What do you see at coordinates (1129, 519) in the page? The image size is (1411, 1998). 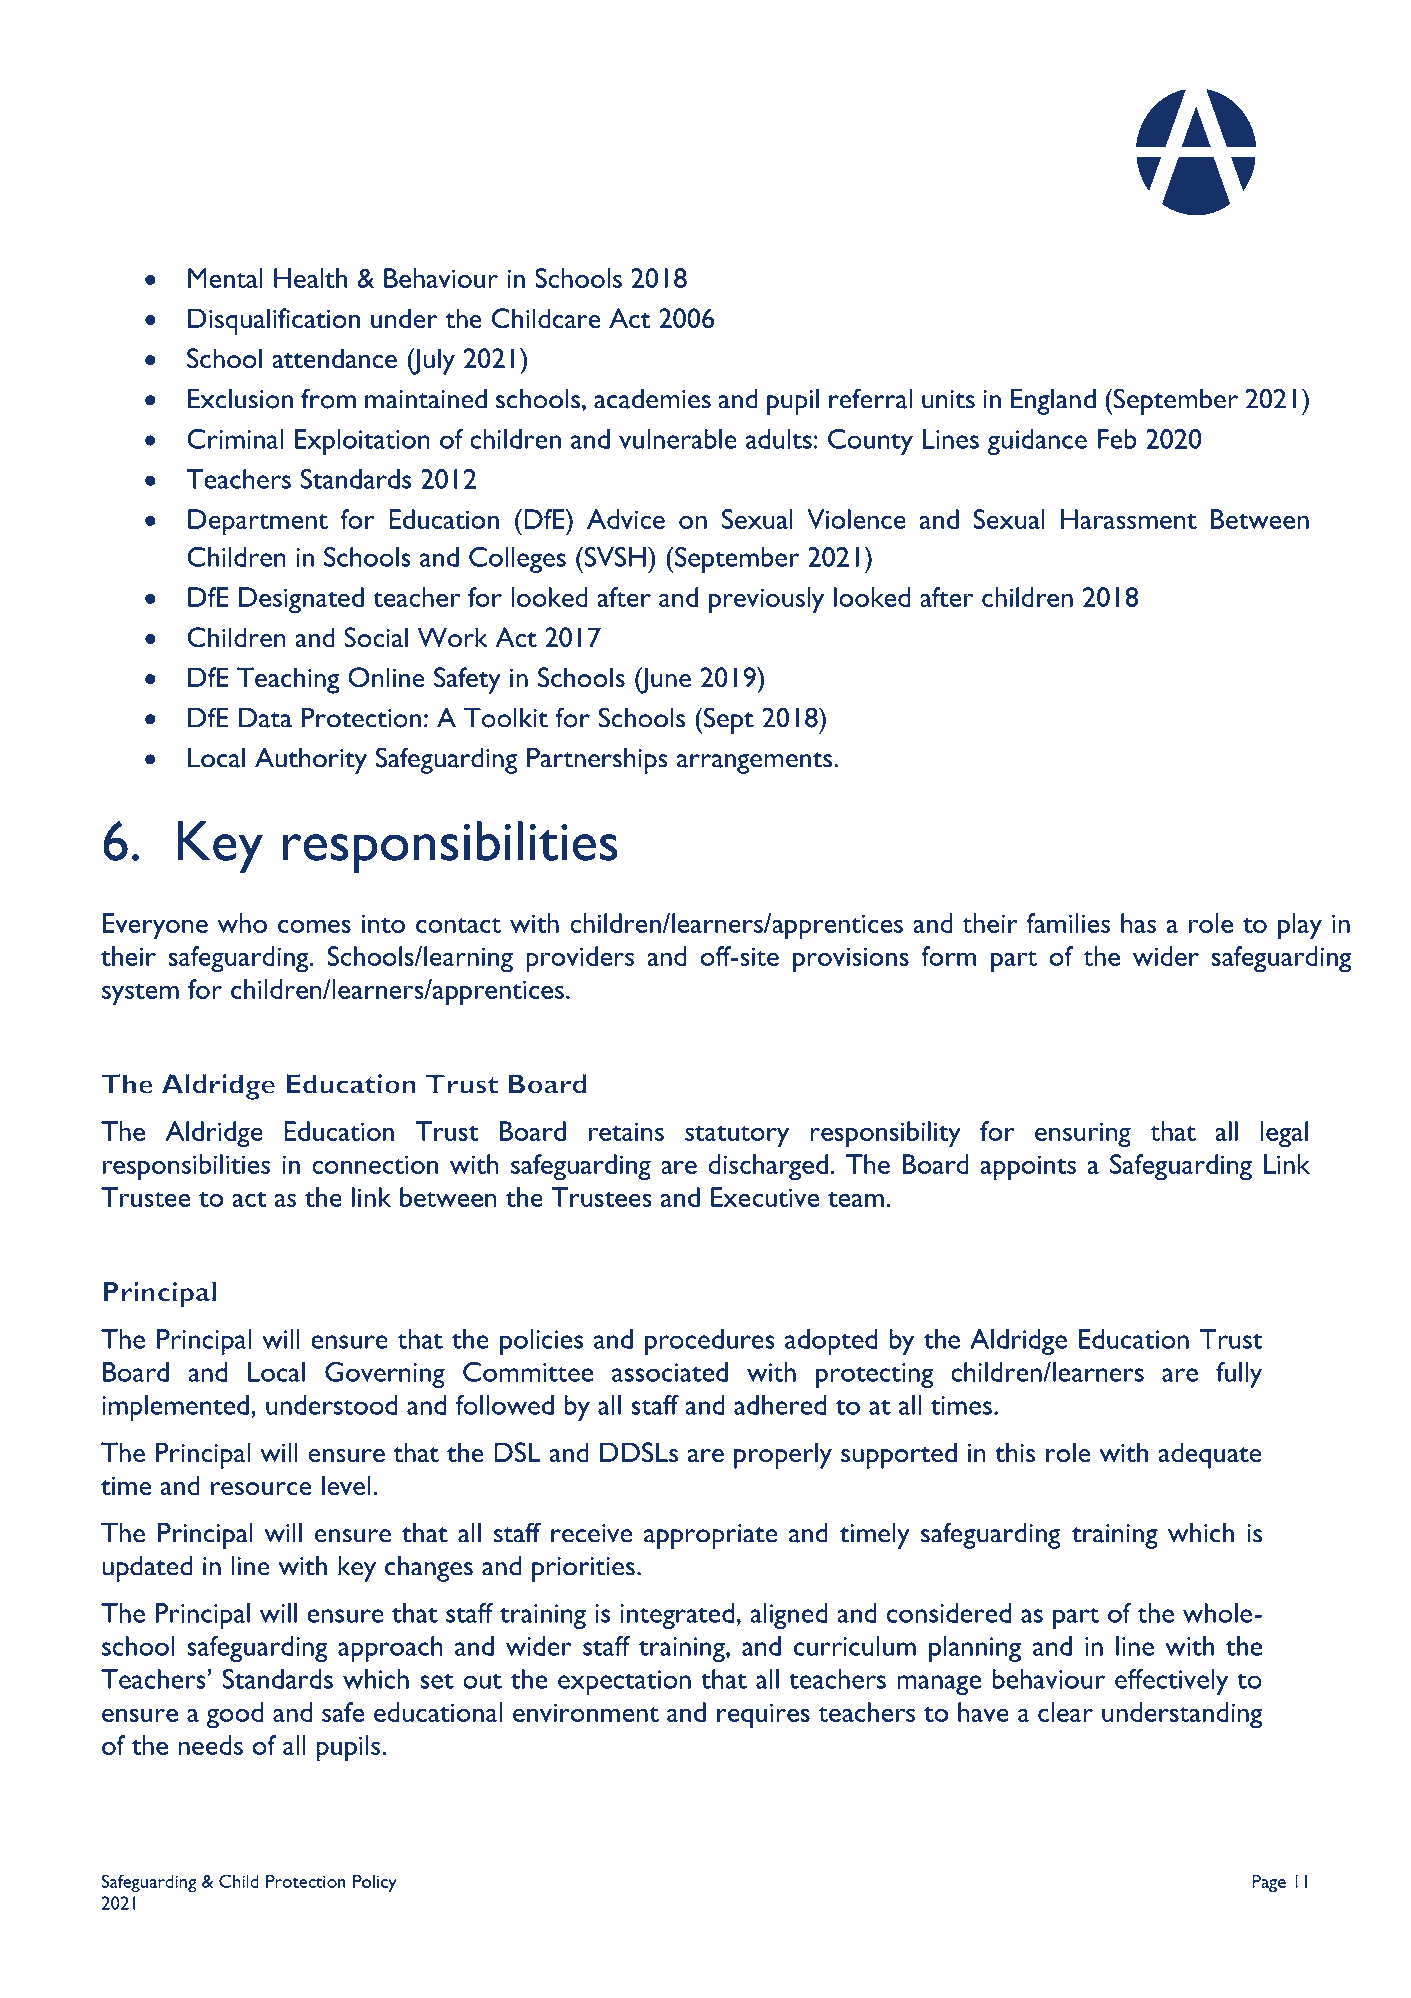 I see `Harassment` at bounding box center [1129, 519].
